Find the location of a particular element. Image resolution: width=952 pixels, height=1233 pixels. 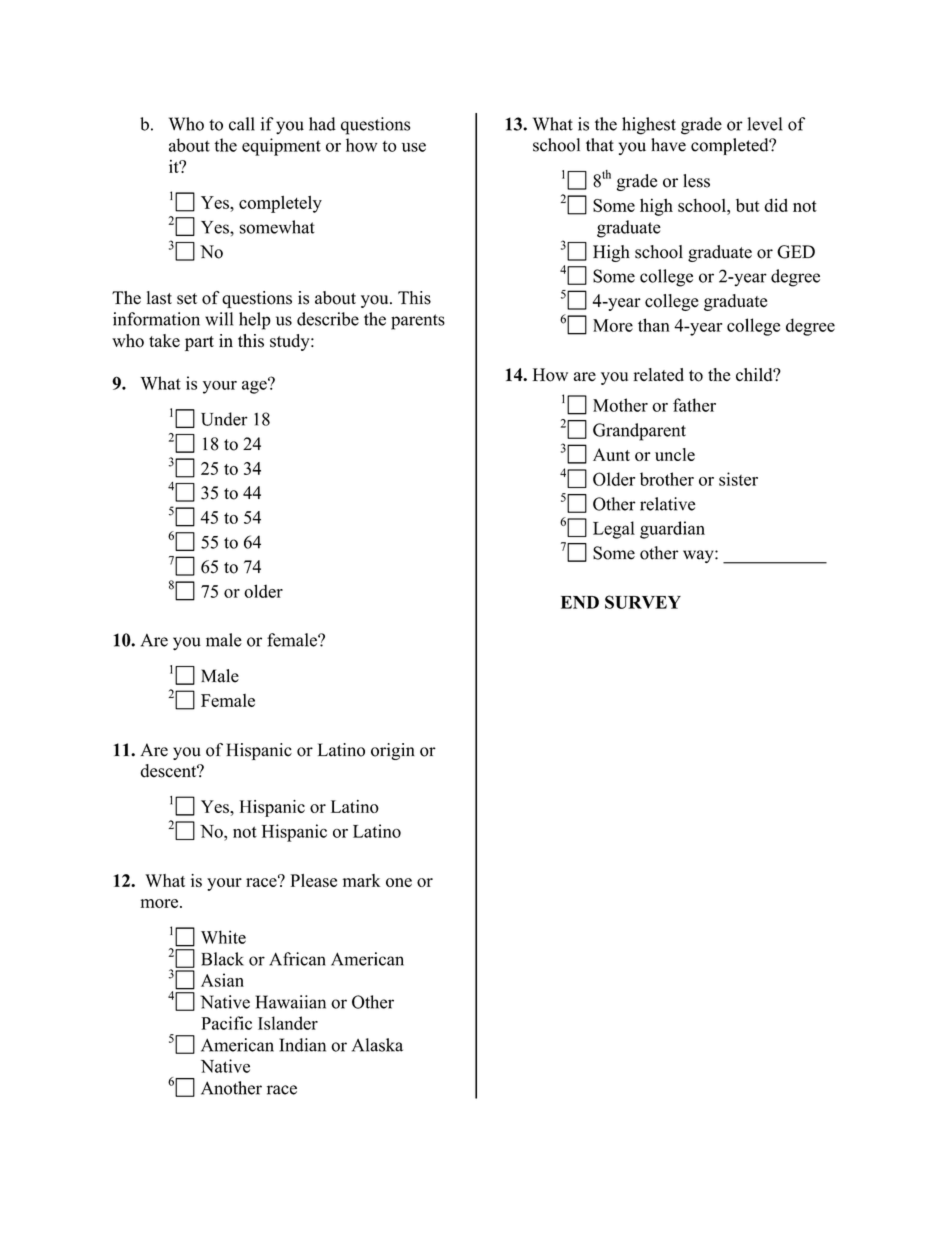

Under is located at coordinates (224, 419).
